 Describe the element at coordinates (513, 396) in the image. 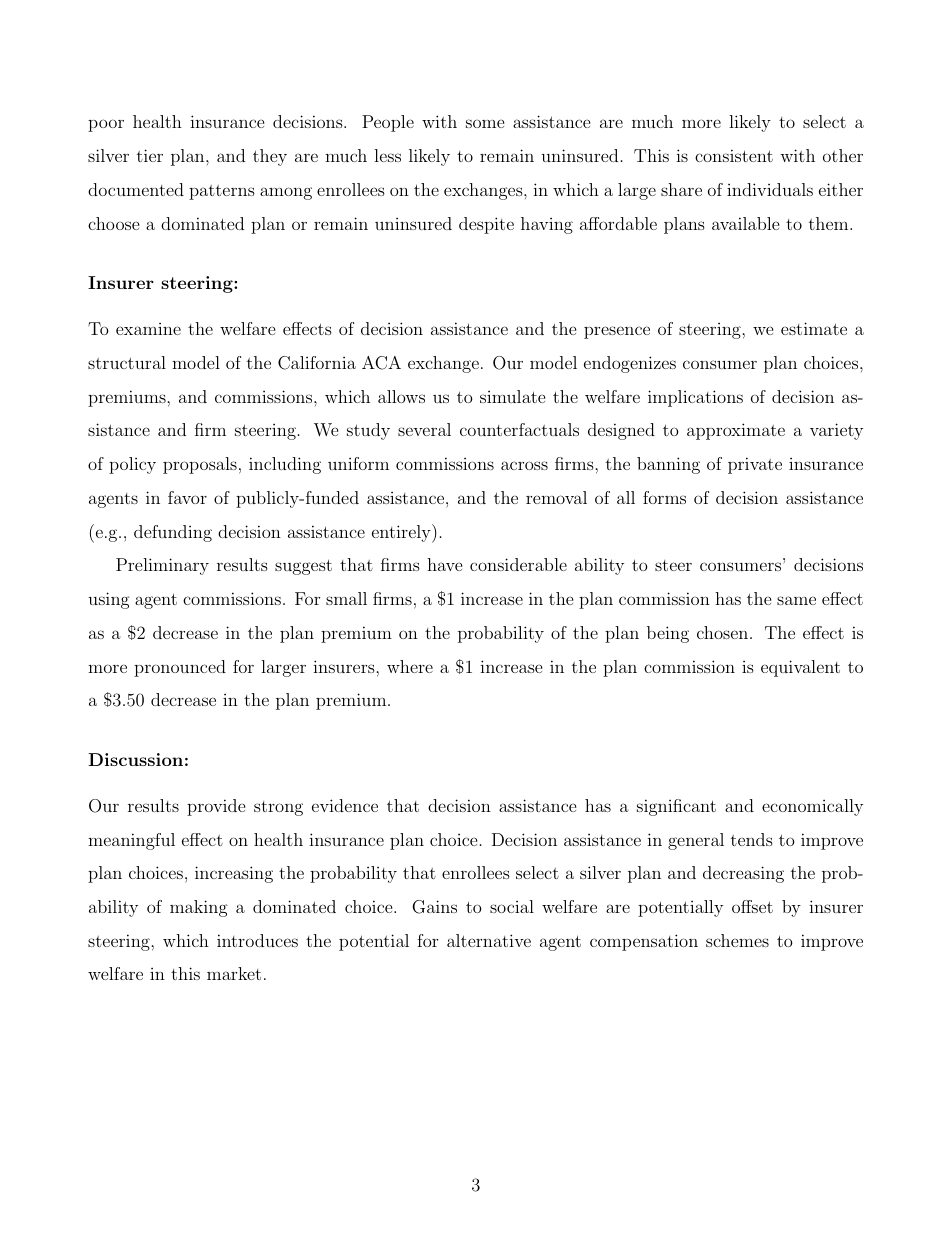

I see `simulate` at that location.
